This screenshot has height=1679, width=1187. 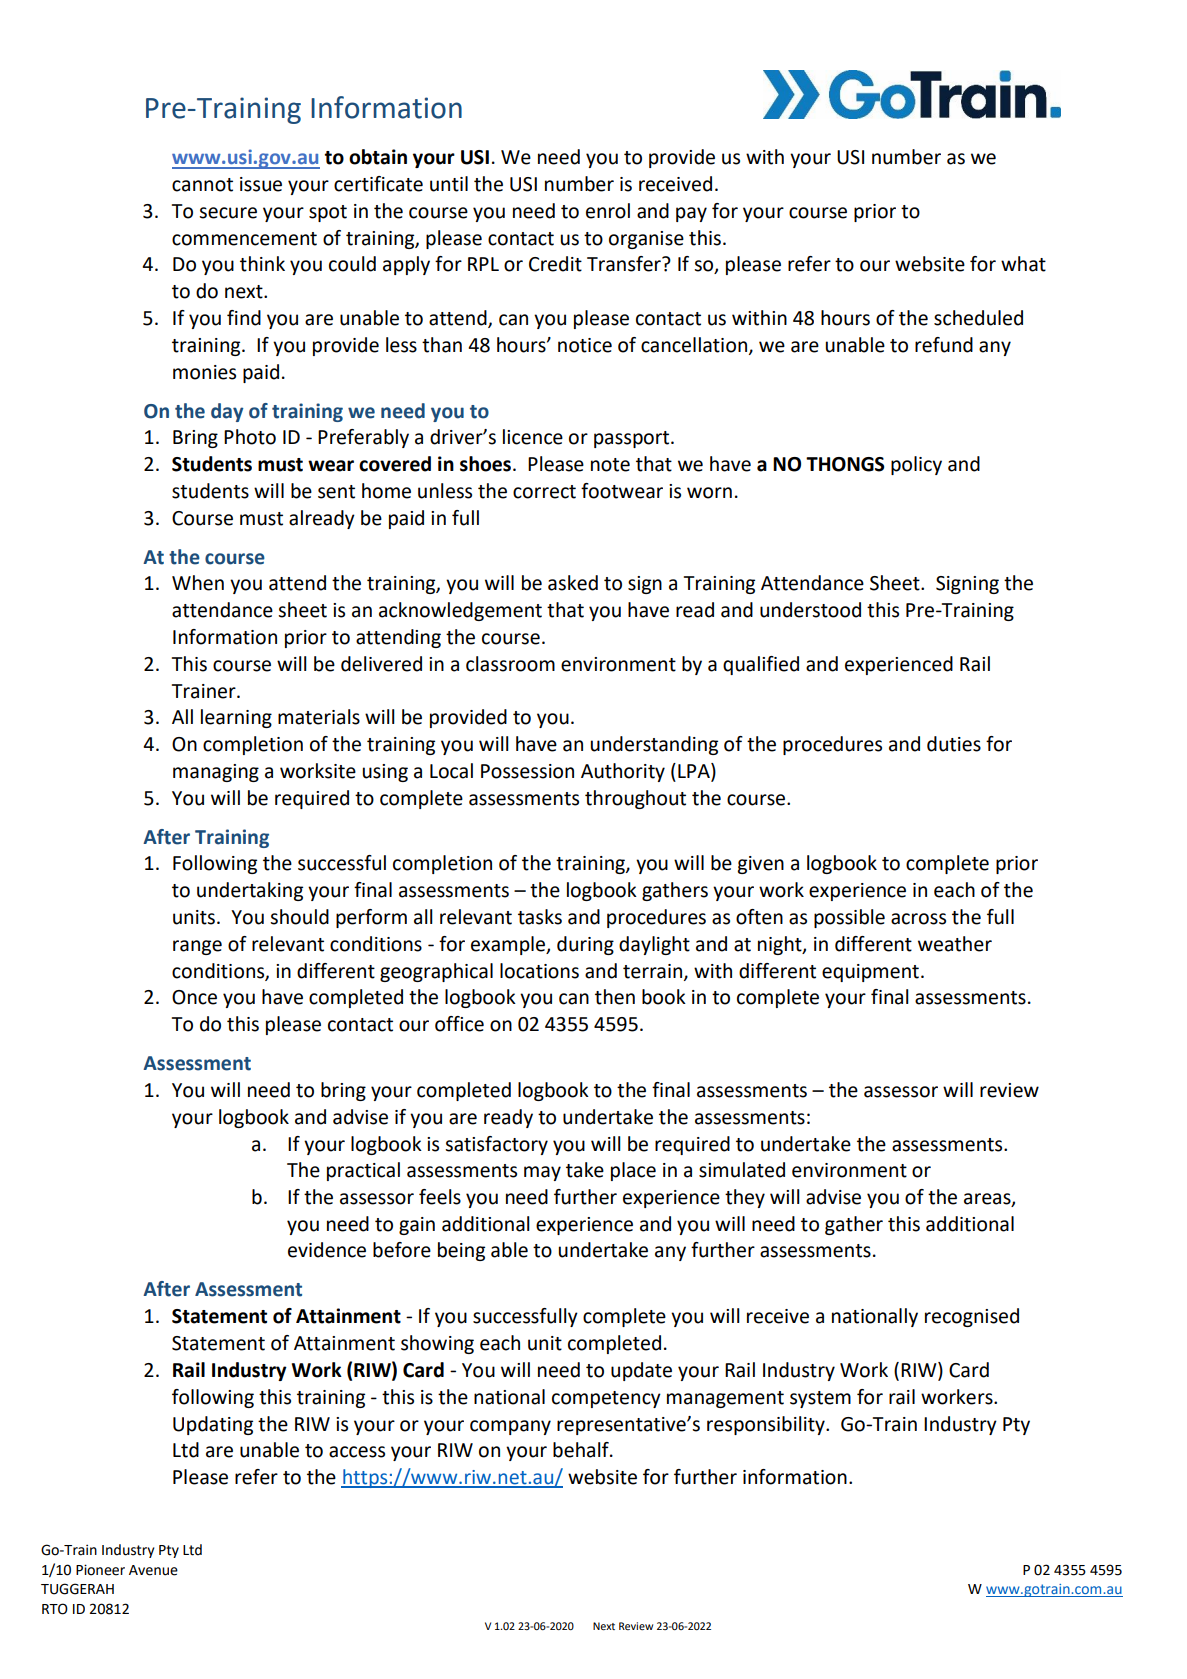 I want to click on Avenue, so click(x=153, y=1570).
